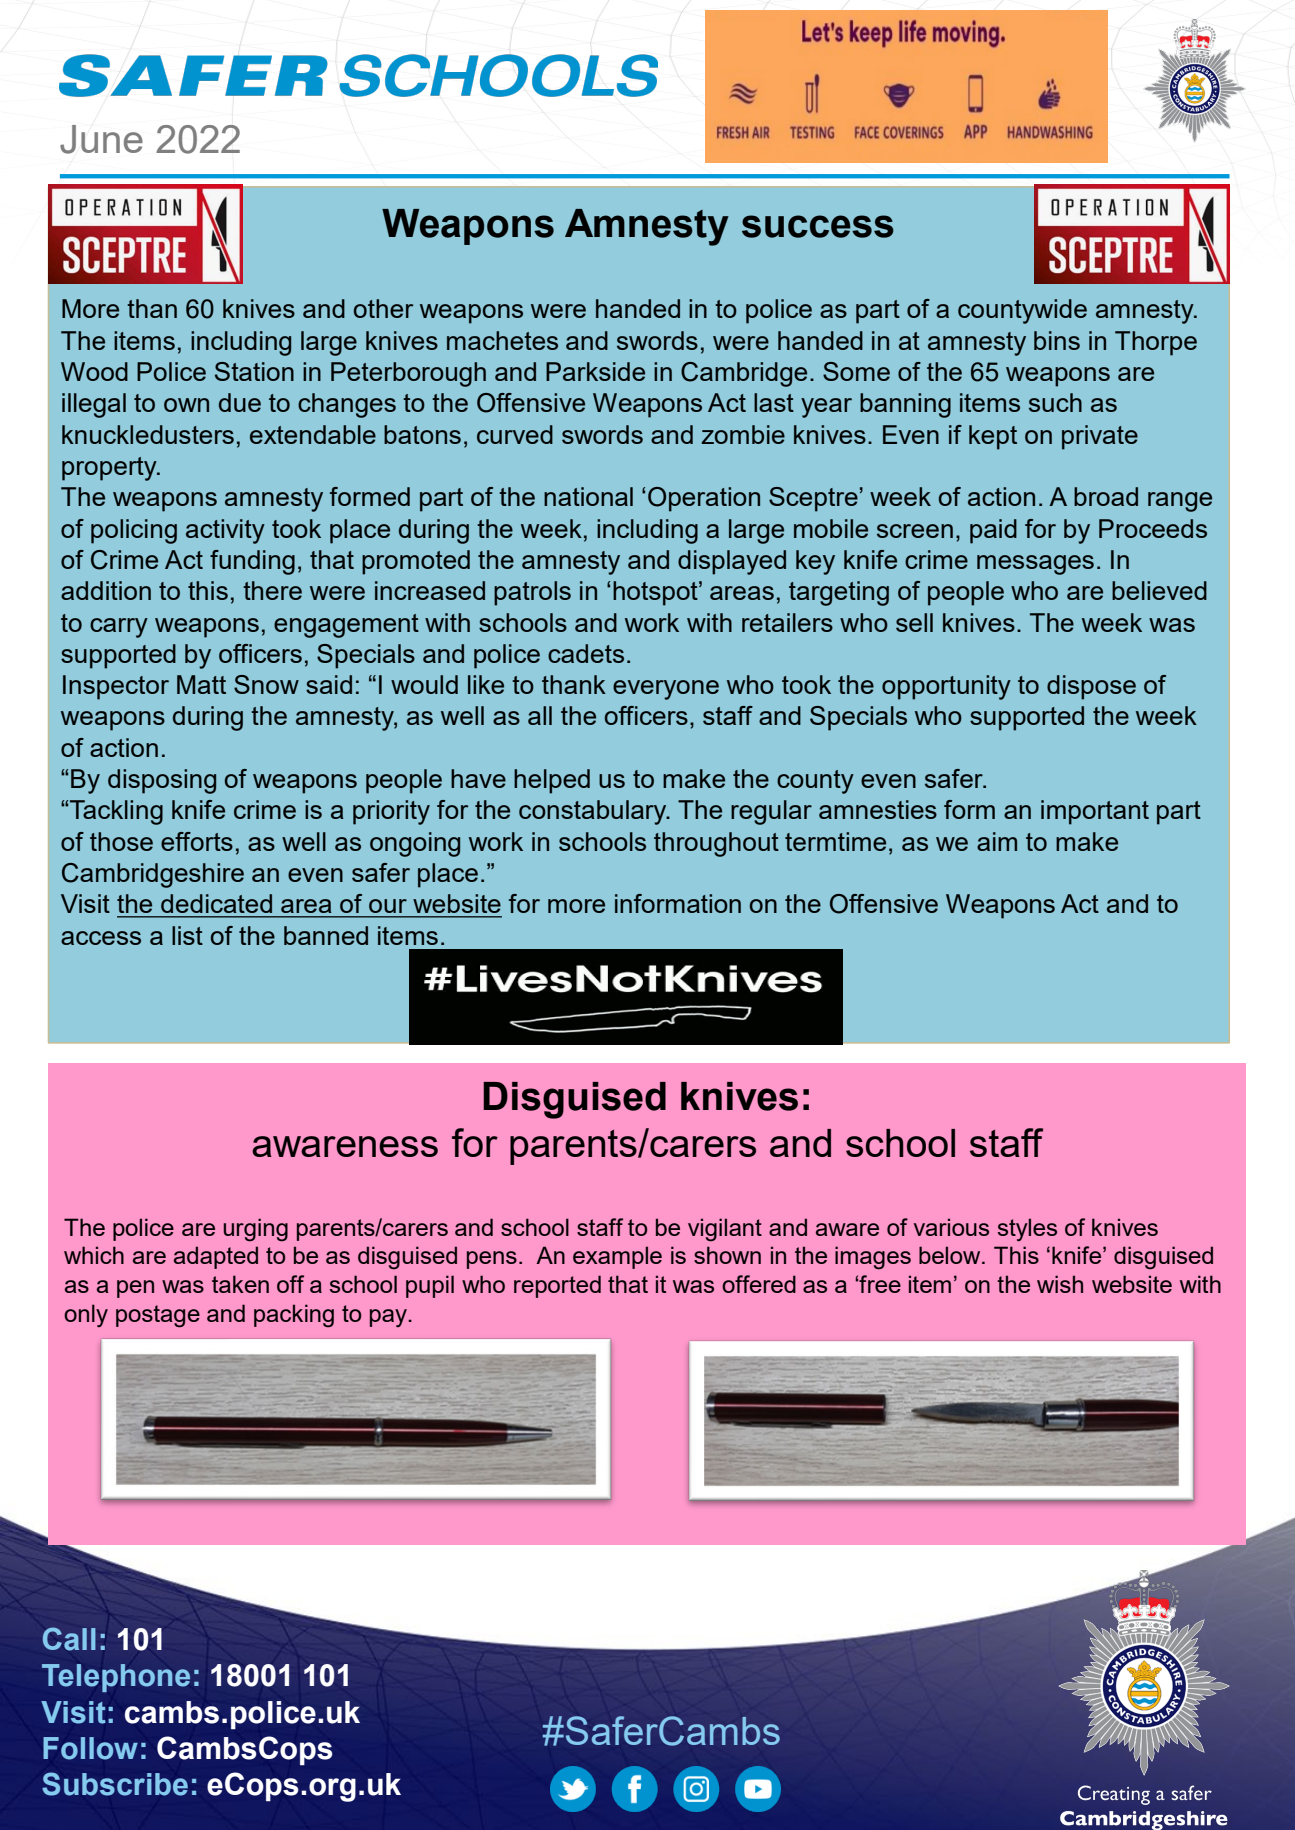 This image has height=1830, width=1295. What do you see at coordinates (1057, 340) in the image?
I see `bins` at bounding box center [1057, 340].
